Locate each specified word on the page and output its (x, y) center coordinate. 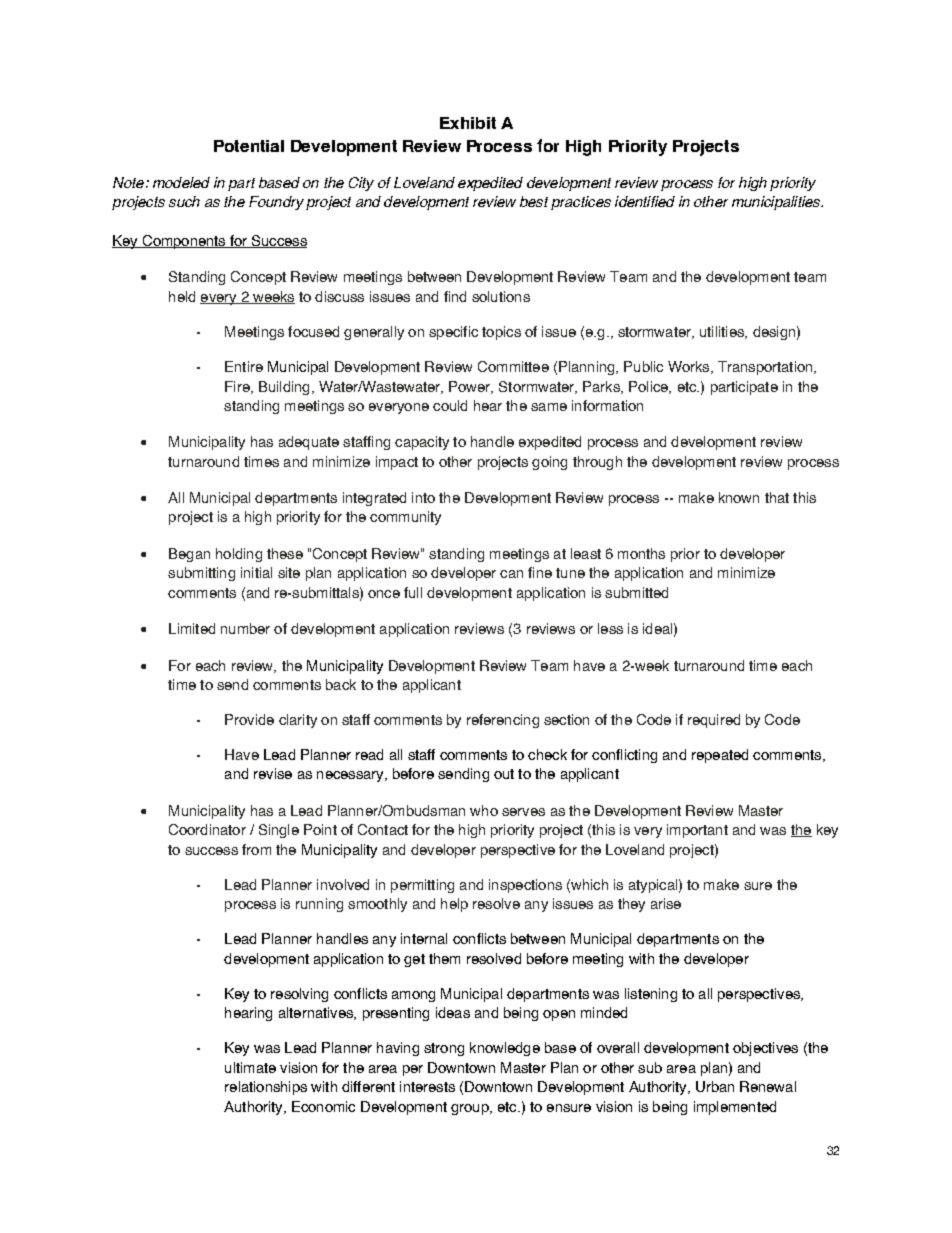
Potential (249, 146)
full (413, 592)
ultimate (250, 1067)
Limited (192, 628)
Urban (715, 1086)
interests (427, 1086)
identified (645, 201)
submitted (636, 592)
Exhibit (468, 123)
